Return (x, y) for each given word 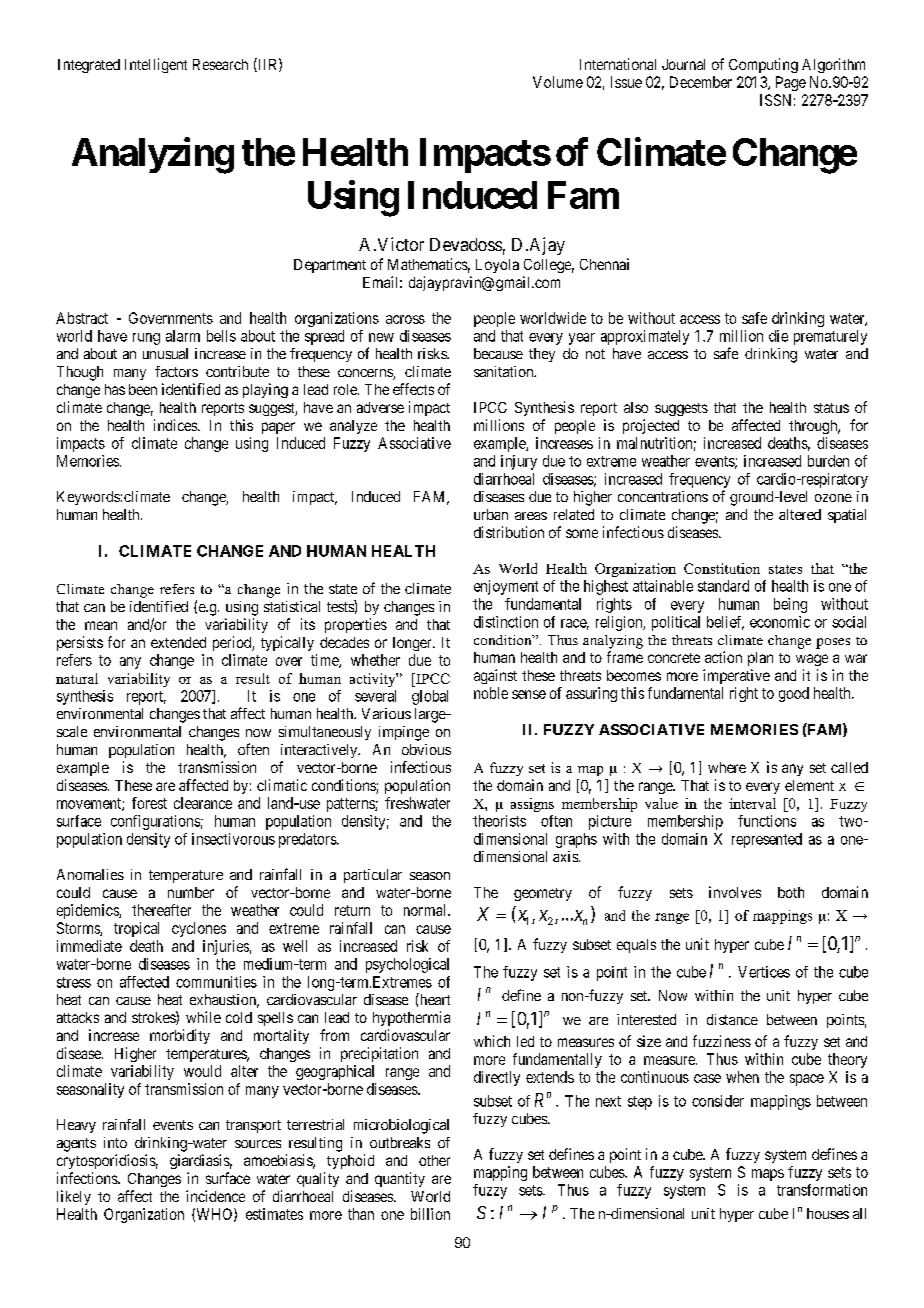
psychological (407, 965)
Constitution (722, 568)
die (778, 336)
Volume (558, 82)
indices (176, 425)
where (727, 767)
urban (491, 514)
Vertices (764, 972)
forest (149, 803)
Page (791, 83)
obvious (426, 749)
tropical (136, 929)
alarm (183, 336)
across (405, 319)
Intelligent (156, 65)
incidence (215, 1196)
